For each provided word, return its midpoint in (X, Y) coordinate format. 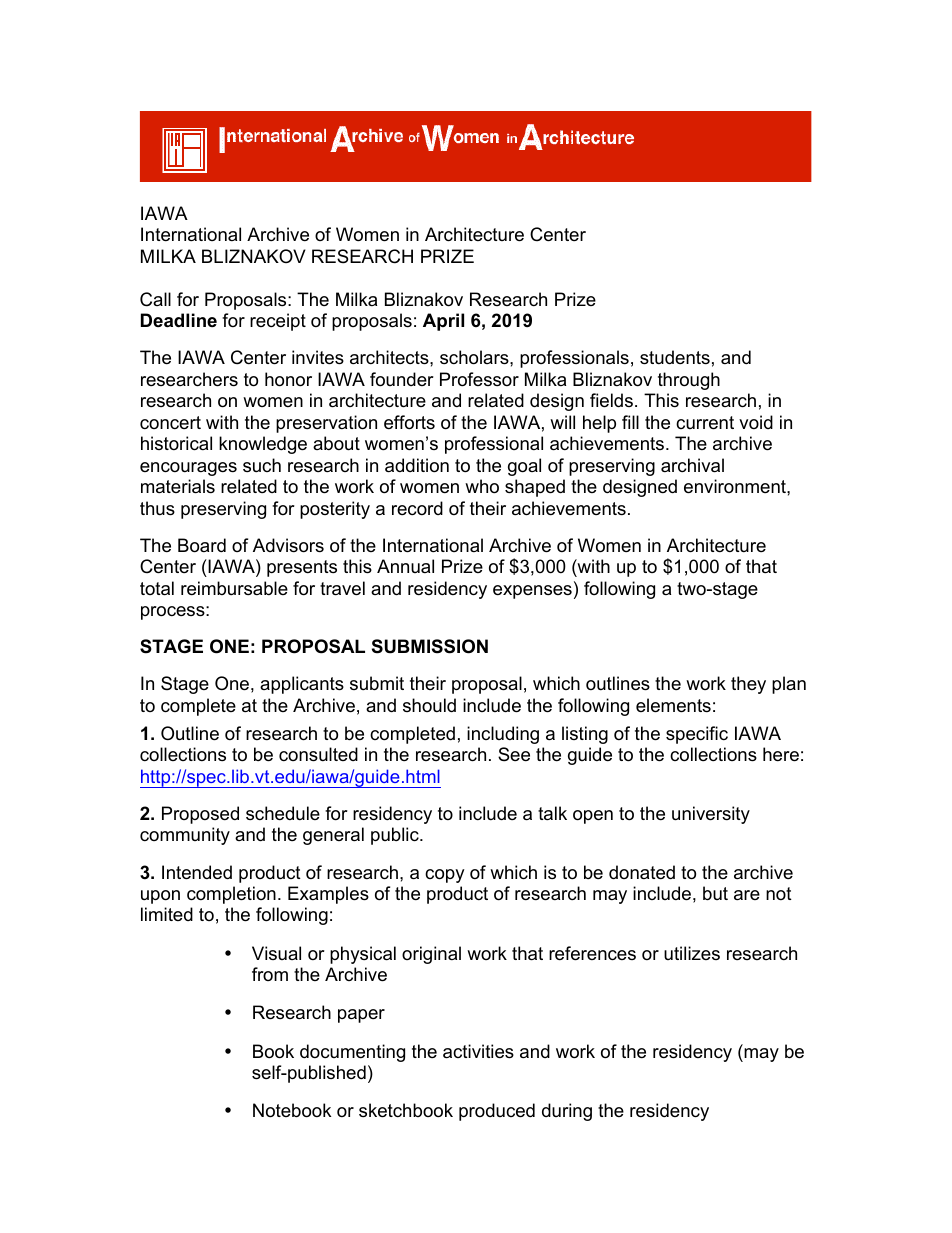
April (443, 322)
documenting (352, 1053)
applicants (302, 685)
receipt (278, 322)
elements (673, 705)
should (429, 705)
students (675, 357)
